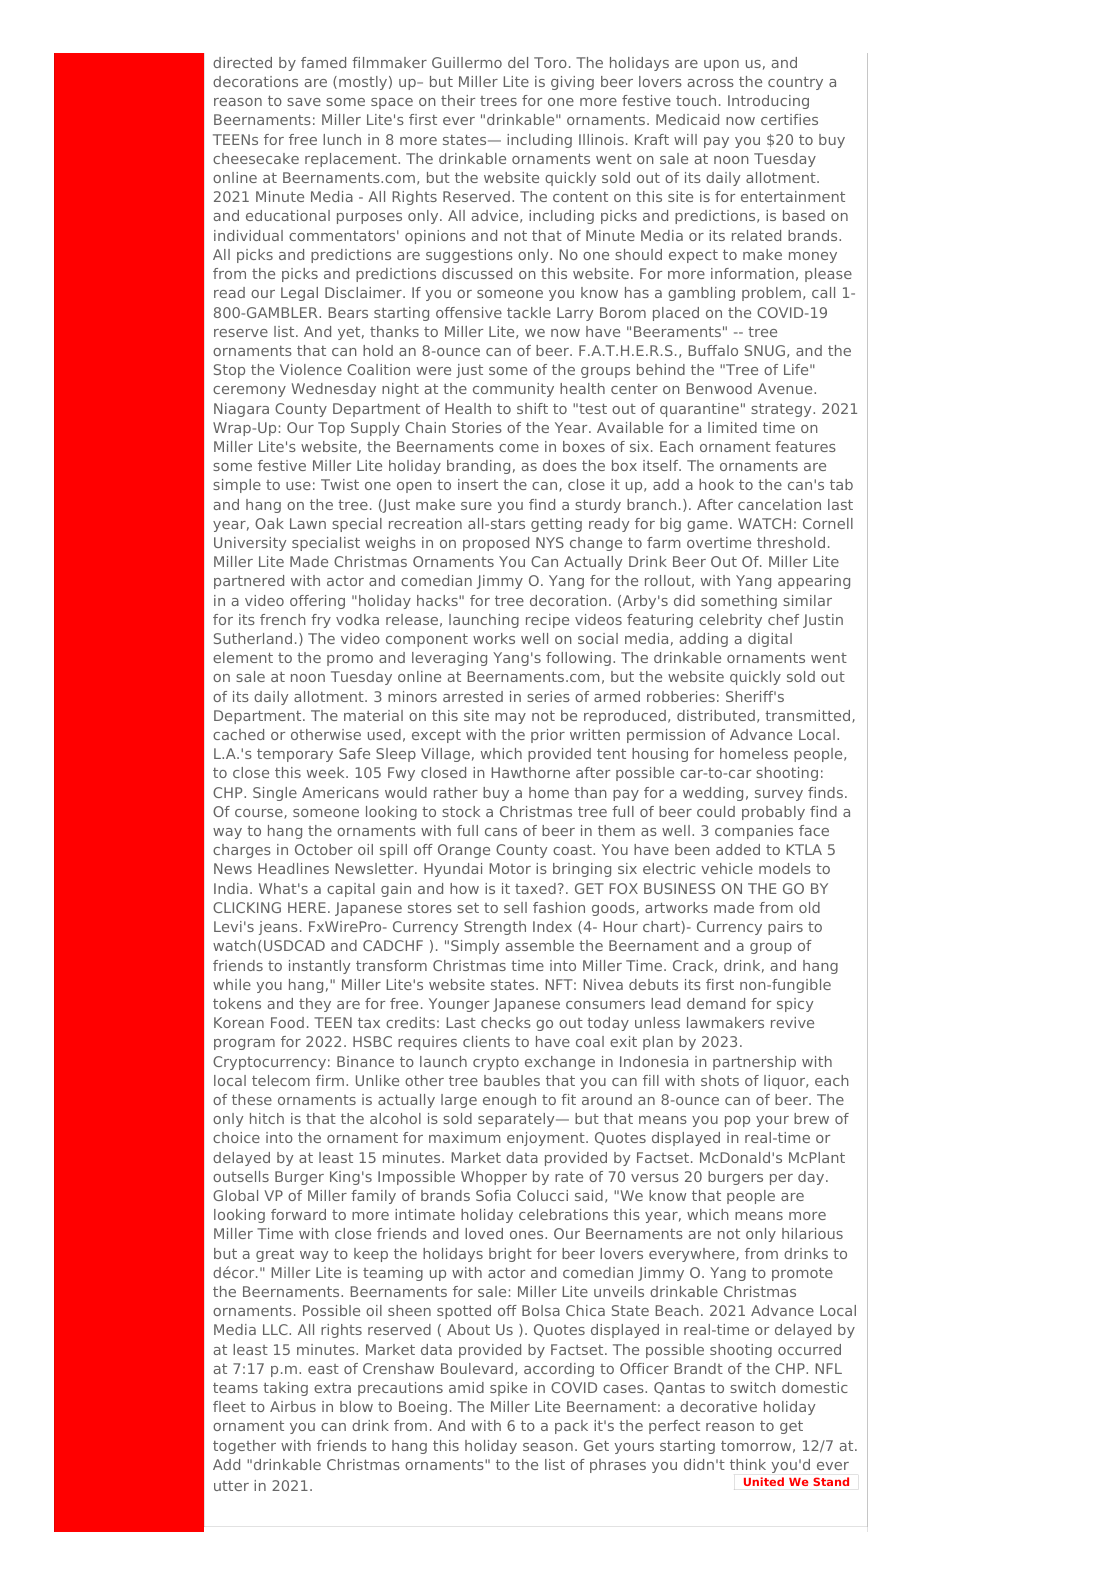  What do you see at coordinates (786, 1082) in the page?
I see `liquor` at bounding box center [786, 1082].
